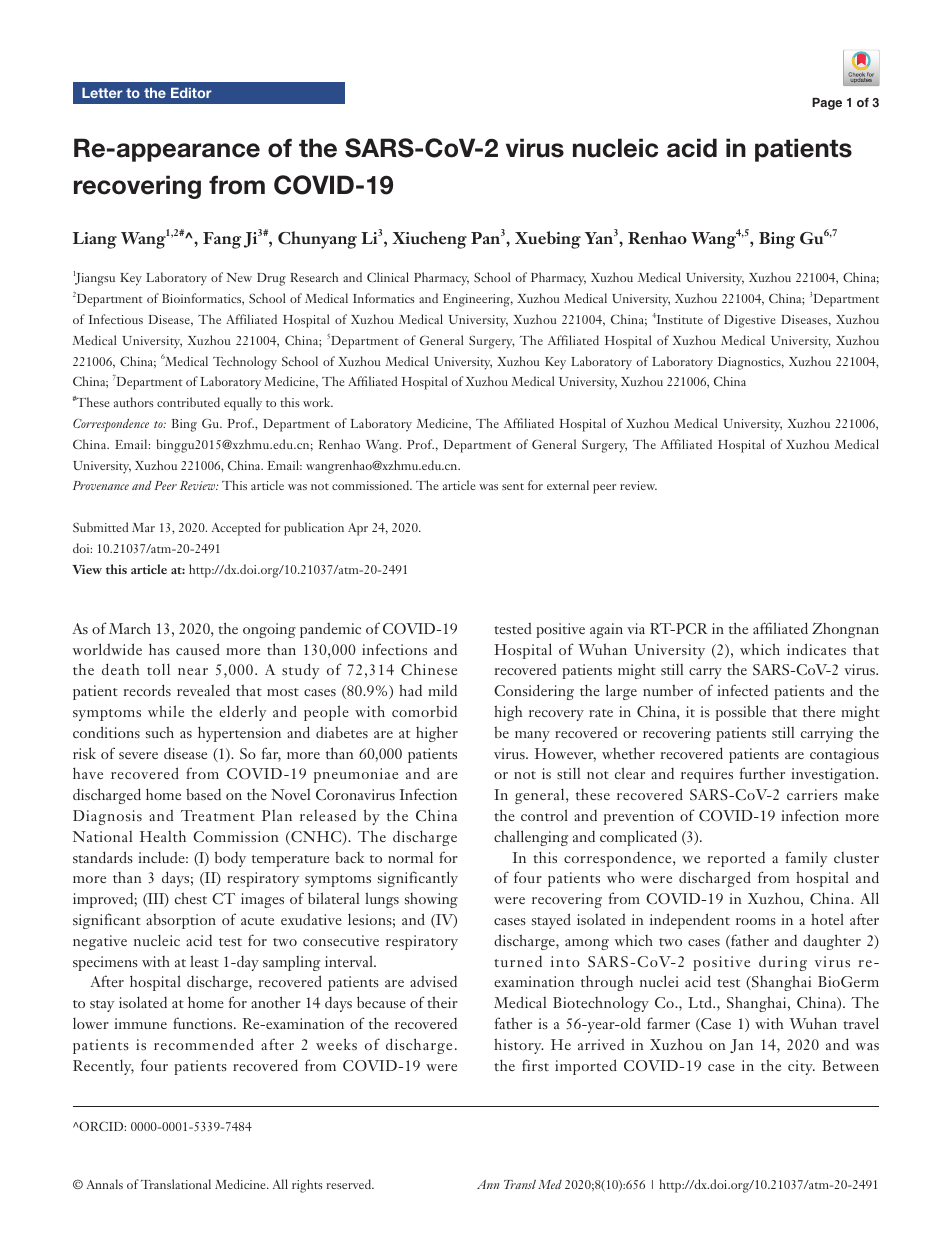  I want to click on indicates, so click(816, 649).
